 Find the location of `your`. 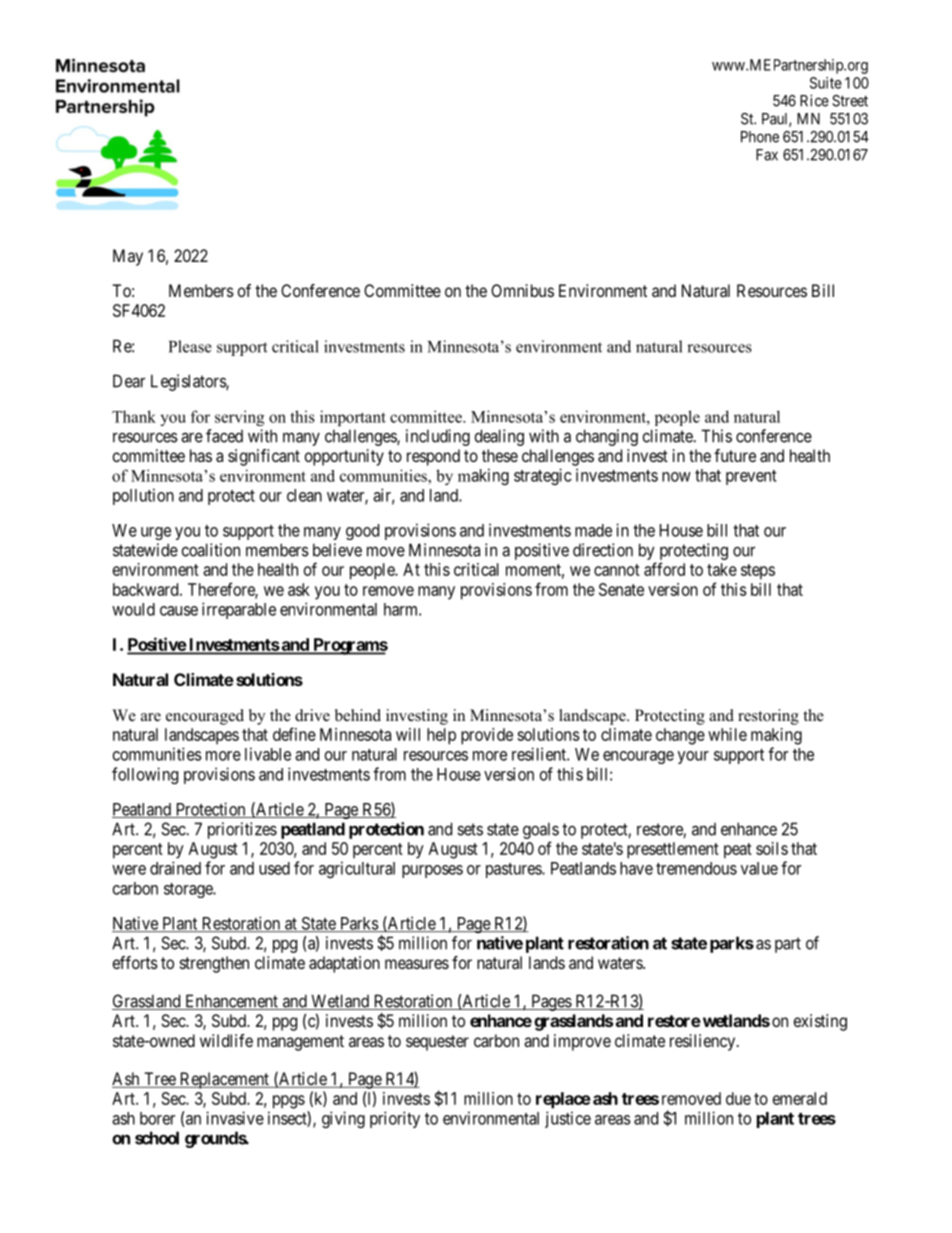

your is located at coordinates (693, 757).
